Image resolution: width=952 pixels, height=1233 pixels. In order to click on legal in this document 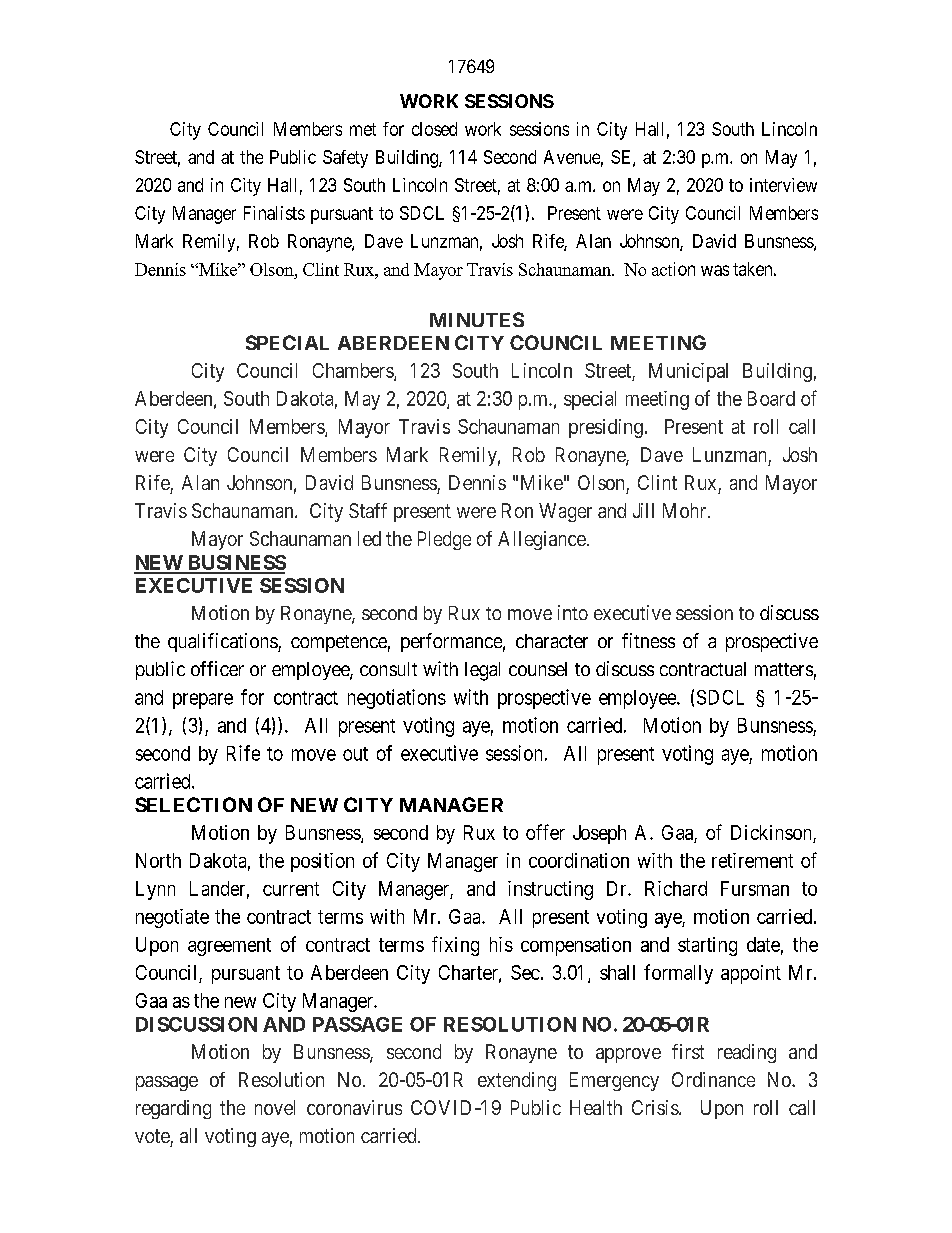, I will do `click(482, 671)`.
